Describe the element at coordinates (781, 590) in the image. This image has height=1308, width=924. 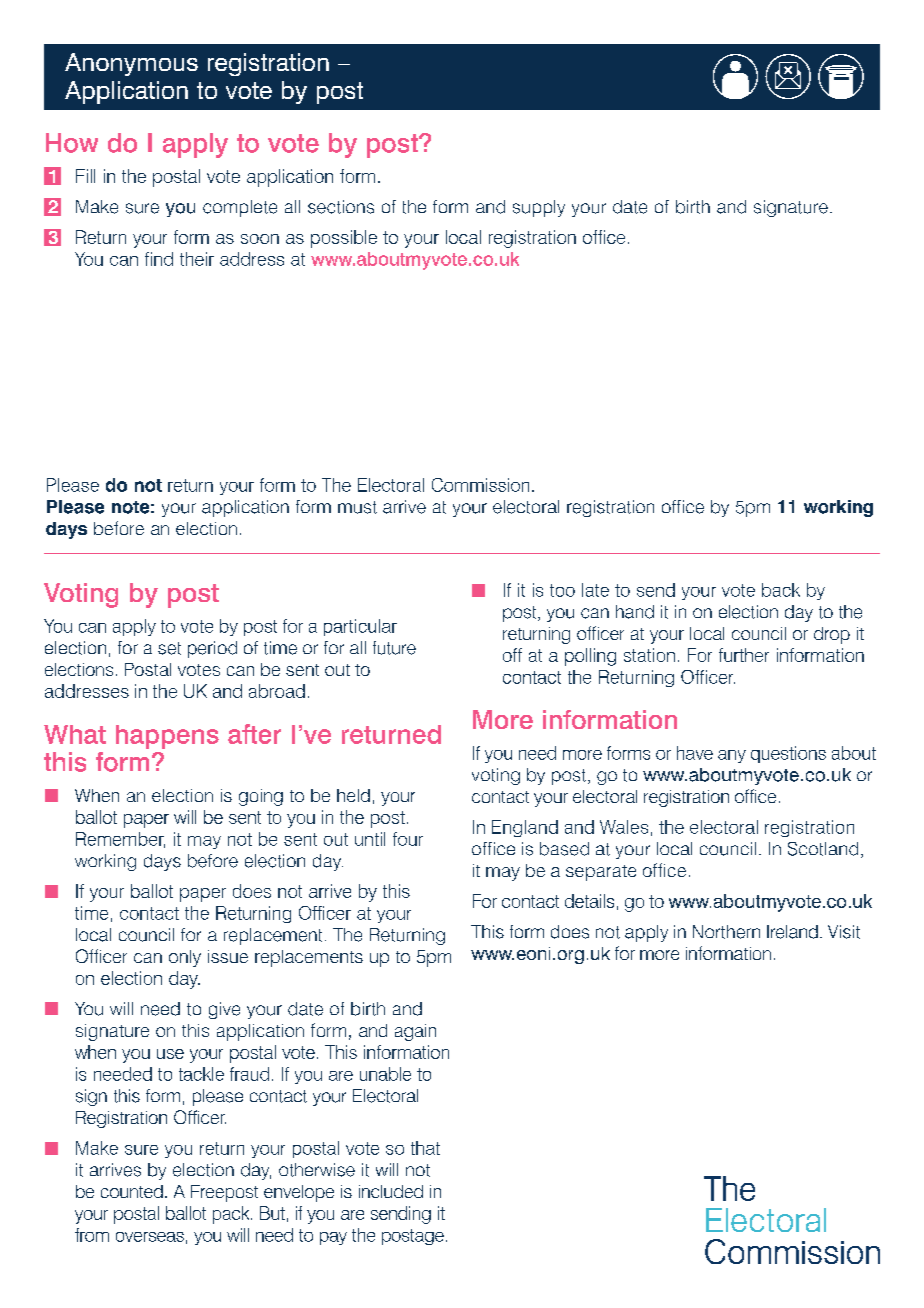
I see `back` at that location.
